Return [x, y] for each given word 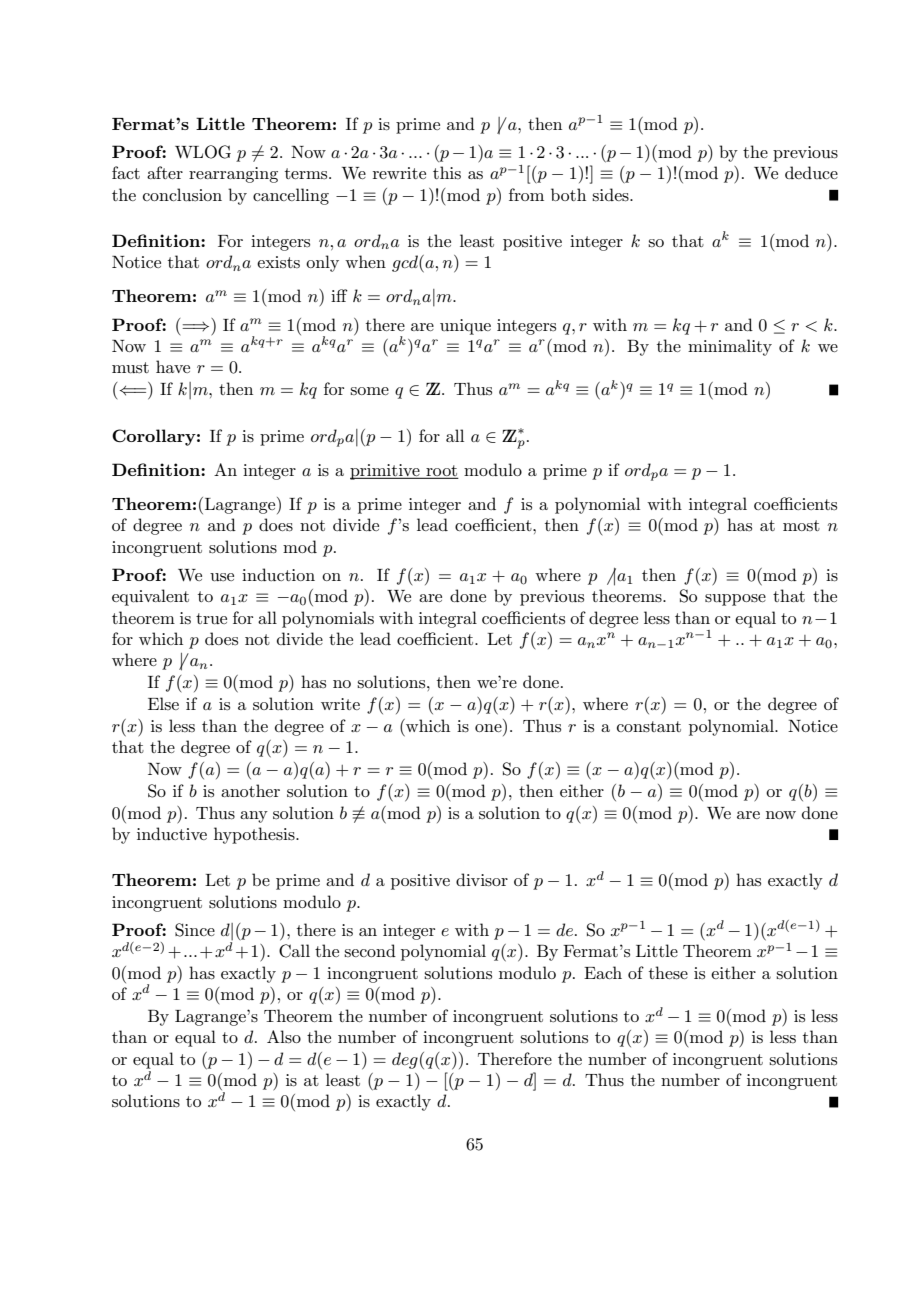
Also [284, 1037]
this [447, 172]
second [370, 950]
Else [163, 703]
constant [649, 727]
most [801, 525]
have [173, 366]
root [441, 471]
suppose [735, 600]
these [668, 973]
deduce [811, 172]
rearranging [233, 175]
